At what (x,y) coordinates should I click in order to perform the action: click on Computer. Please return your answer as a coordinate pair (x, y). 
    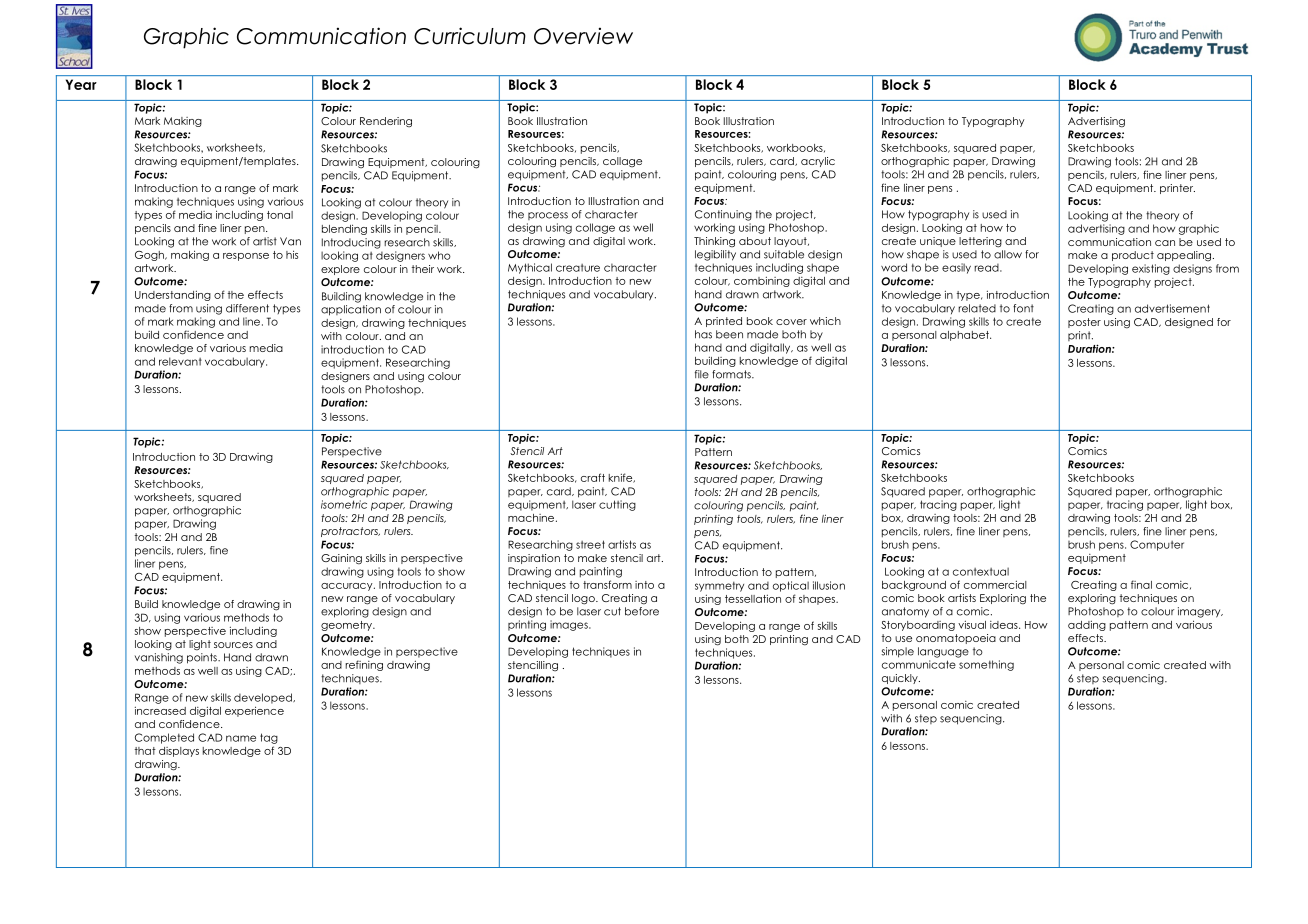
    Looking at the image, I should click on (1157, 545).
